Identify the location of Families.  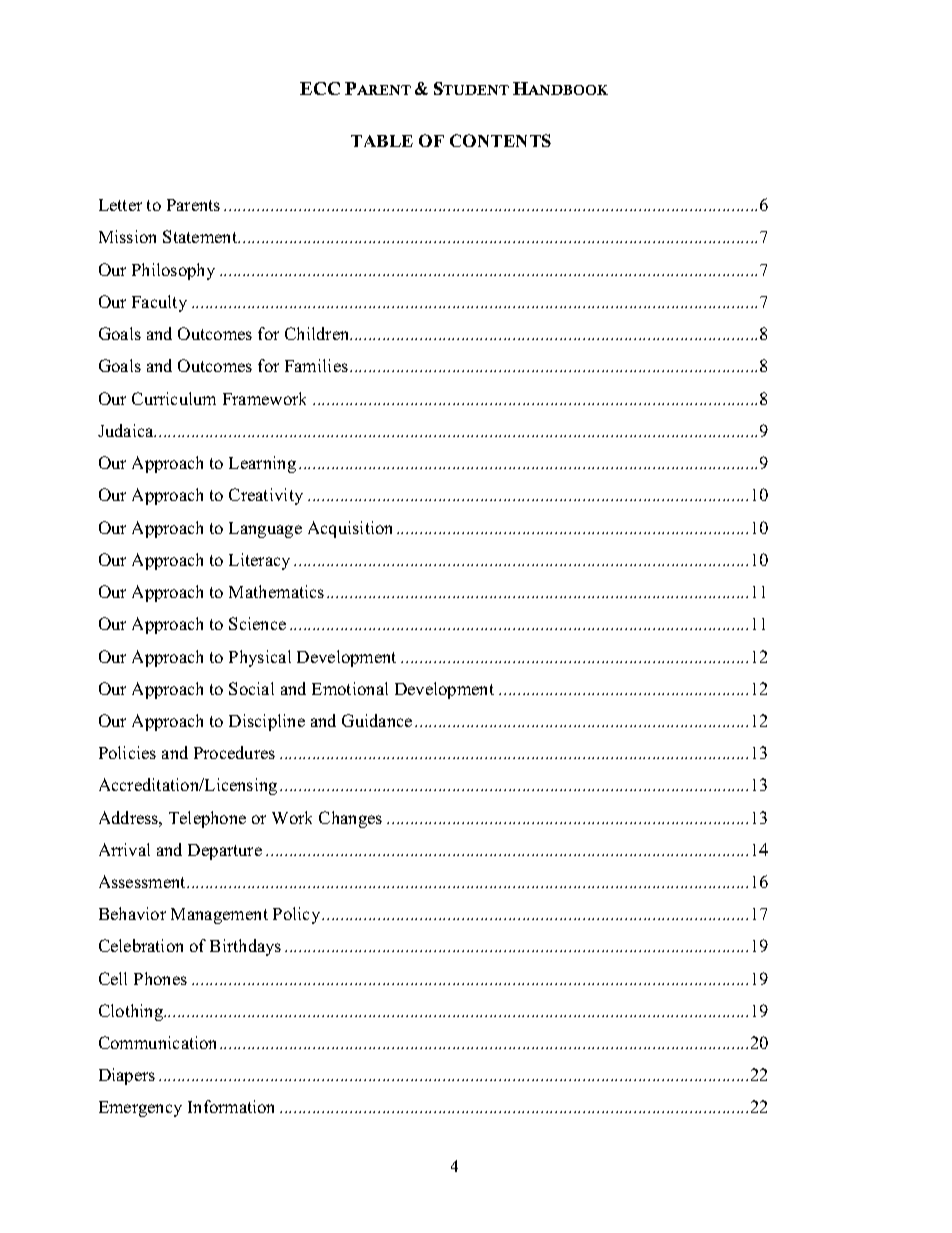
(316, 365).
